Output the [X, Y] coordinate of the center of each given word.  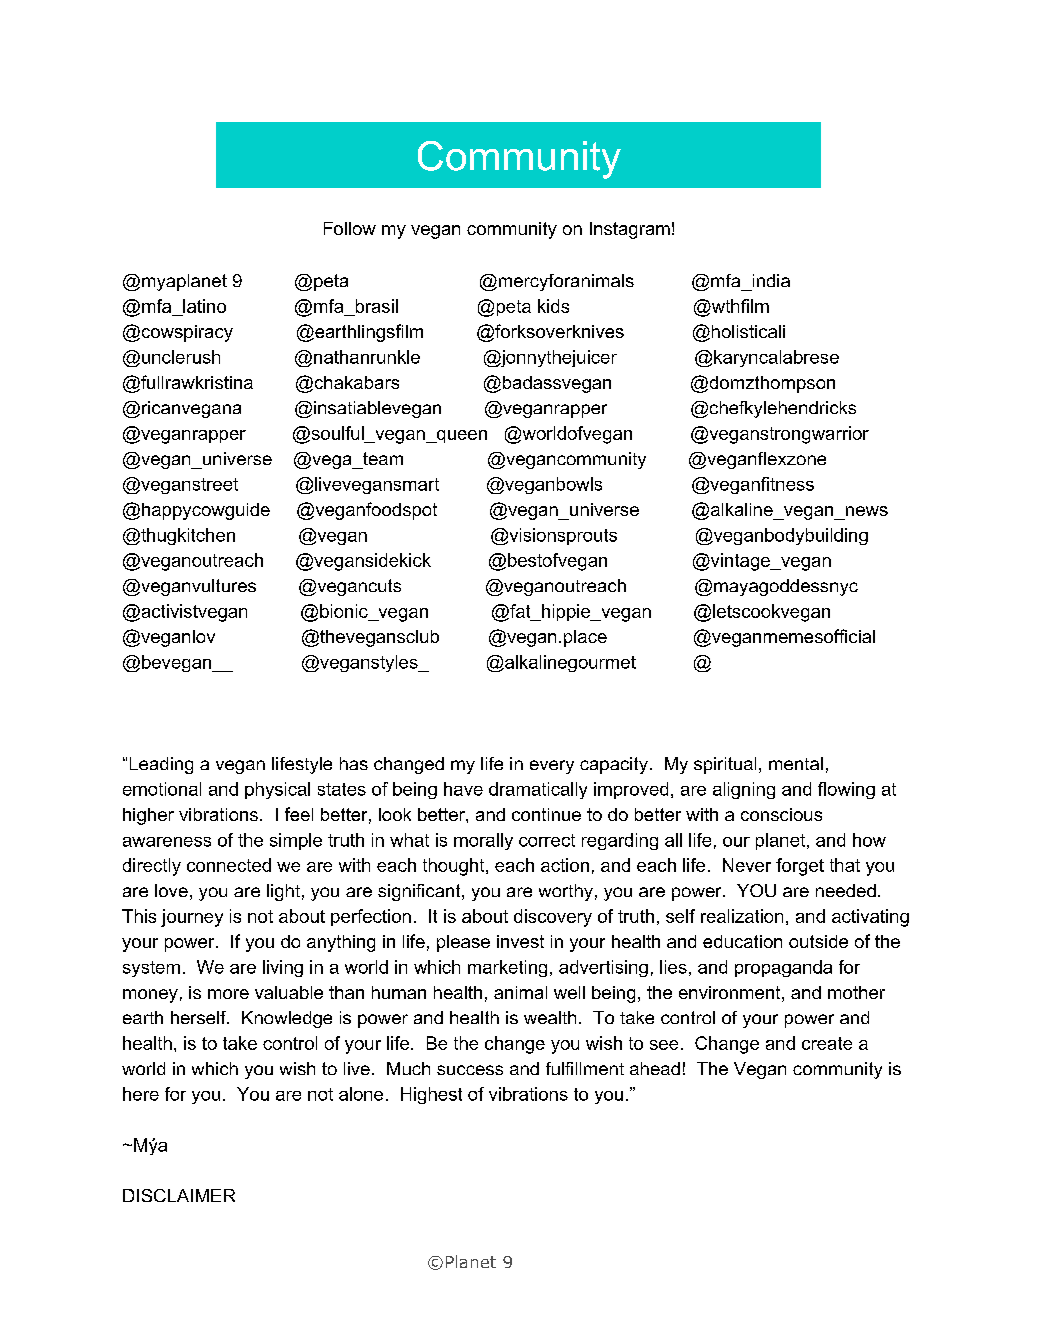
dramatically [538, 790]
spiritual [725, 765]
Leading [161, 765]
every [552, 767]
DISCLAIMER [179, 1195]
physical [277, 790]
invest [520, 941]
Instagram [630, 230]
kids [553, 306]
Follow [350, 228]
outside [818, 941]
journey [192, 918]
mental [796, 763]
